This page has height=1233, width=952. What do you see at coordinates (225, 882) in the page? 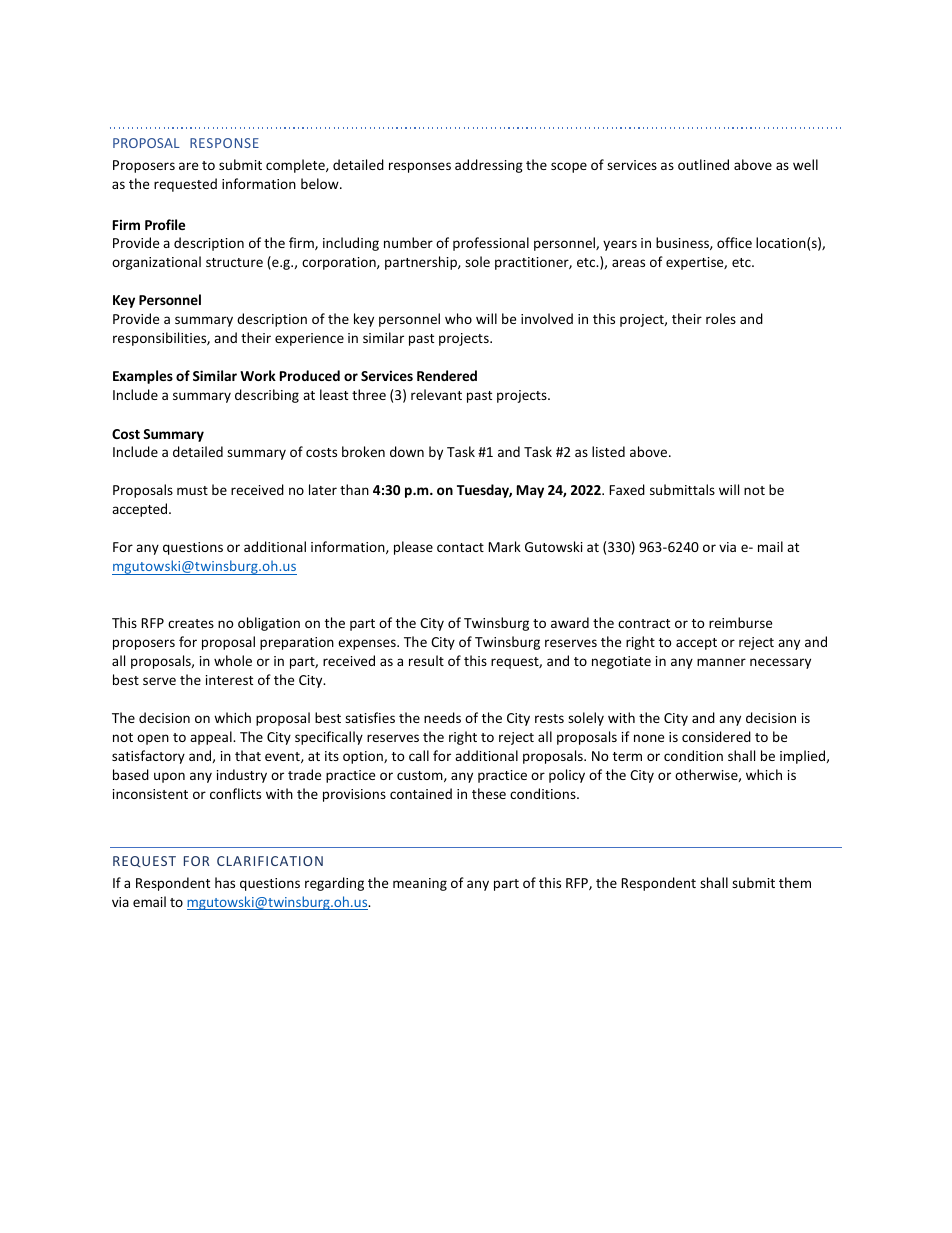
I see `has` at bounding box center [225, 882].
